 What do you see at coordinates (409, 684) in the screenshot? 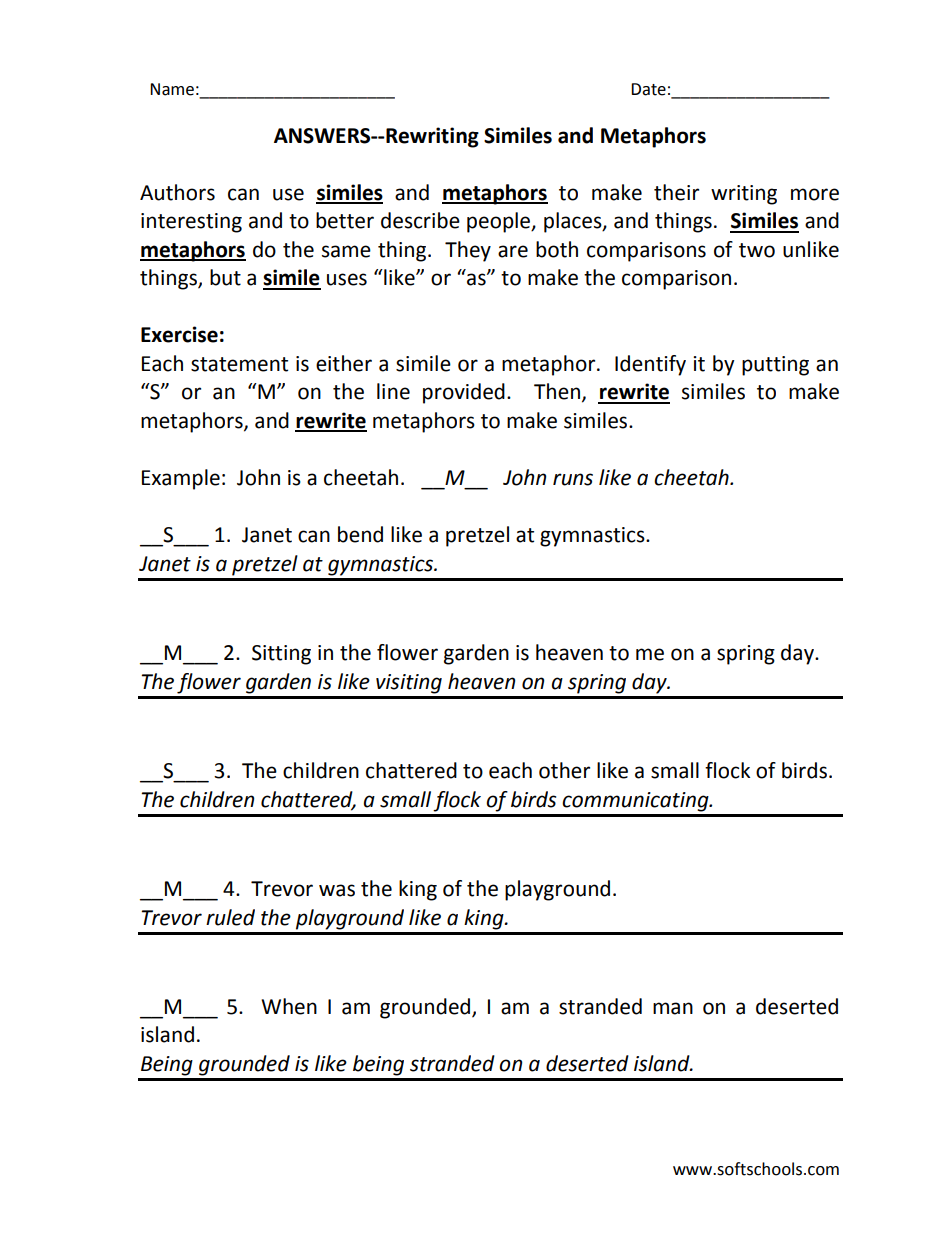
I see `visiting` at bounding box center [409, 684].
